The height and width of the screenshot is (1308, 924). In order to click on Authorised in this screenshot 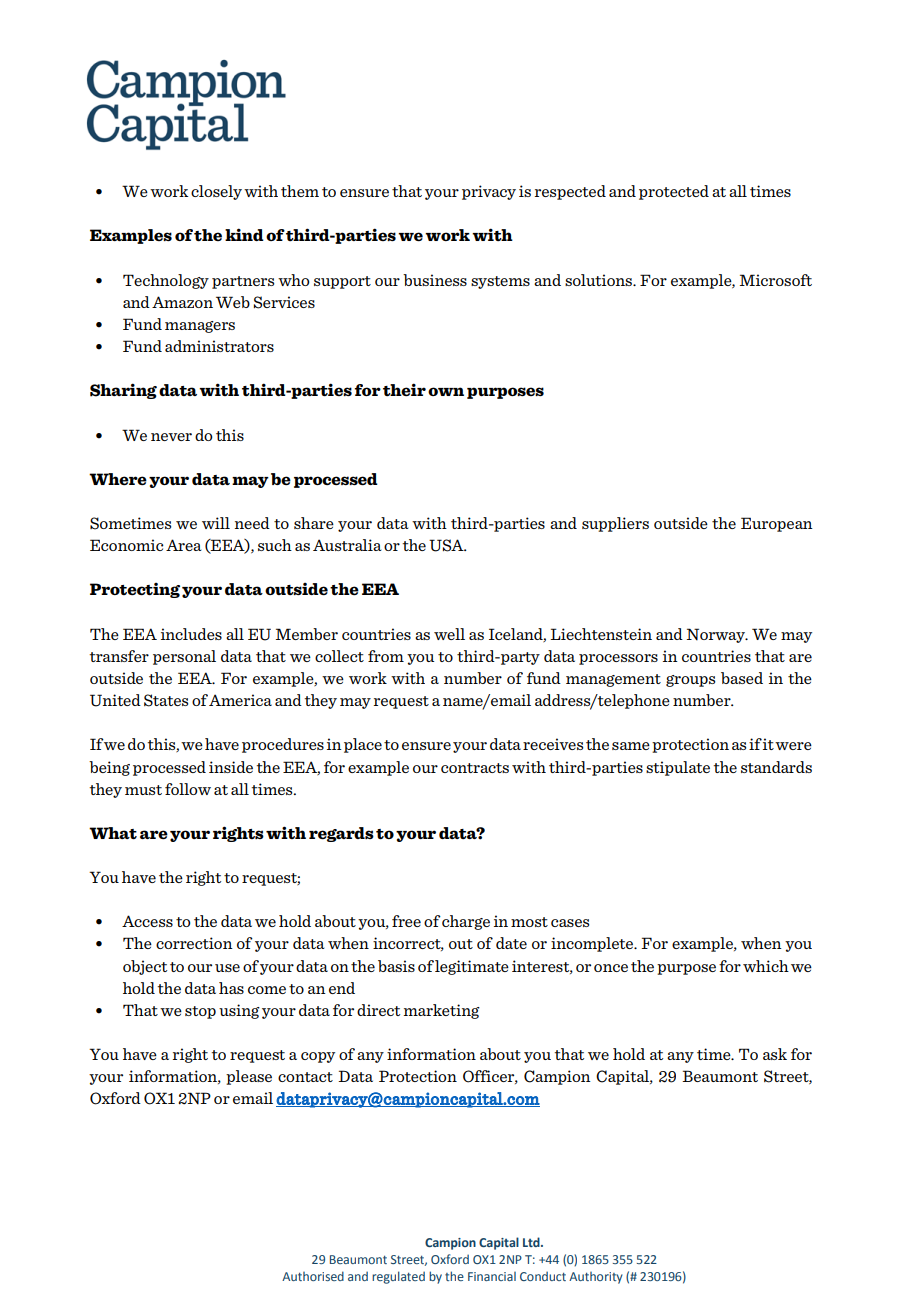, I will do `click(313, 1276)`.
